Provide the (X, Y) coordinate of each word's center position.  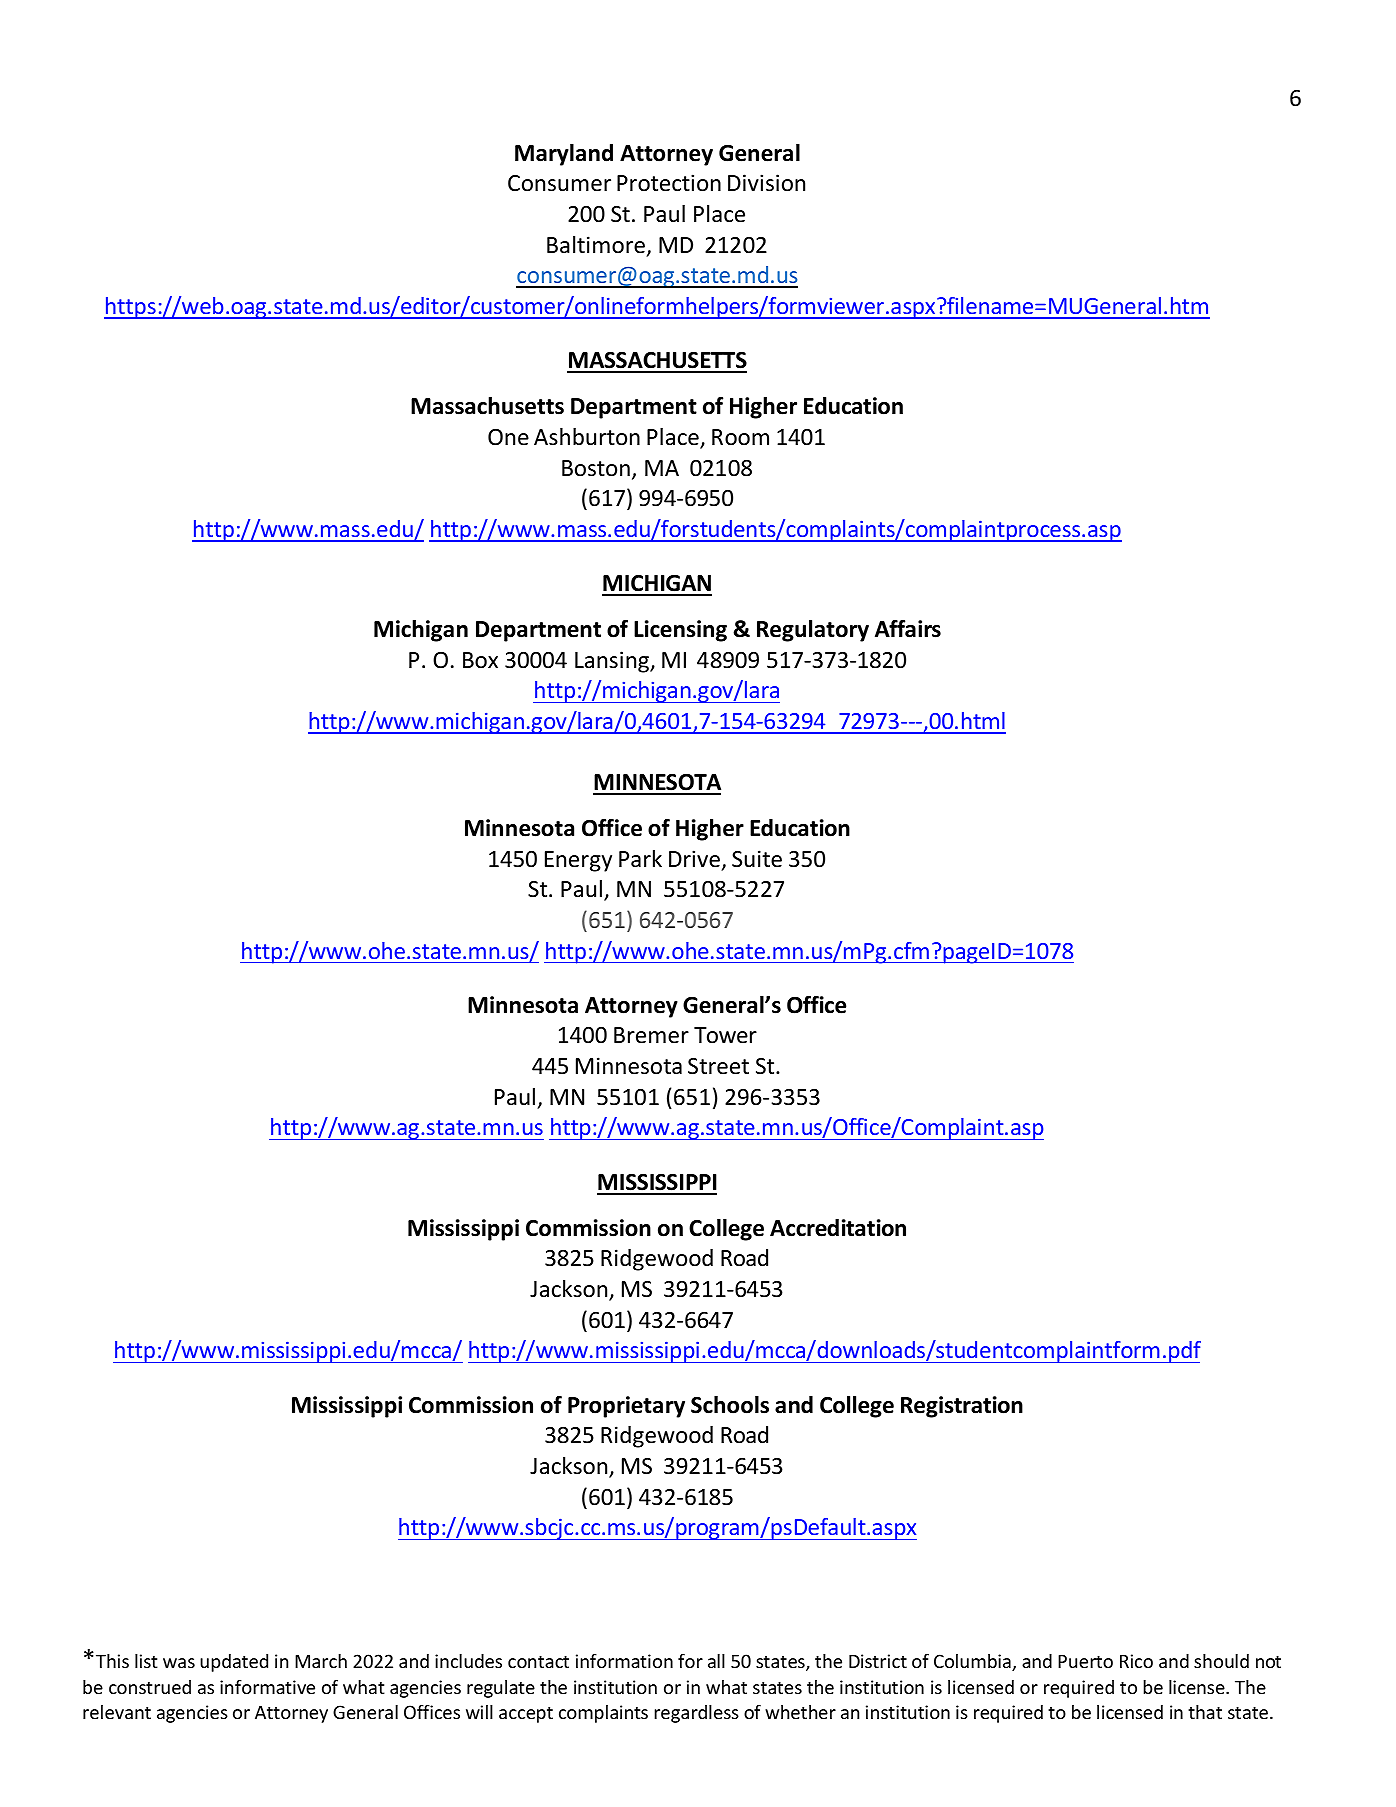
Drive (694, 859)
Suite (757, 859)
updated (234, 1663)
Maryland (564, 155)
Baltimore (596, 245)
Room (740, 437)
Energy (578, 861)
